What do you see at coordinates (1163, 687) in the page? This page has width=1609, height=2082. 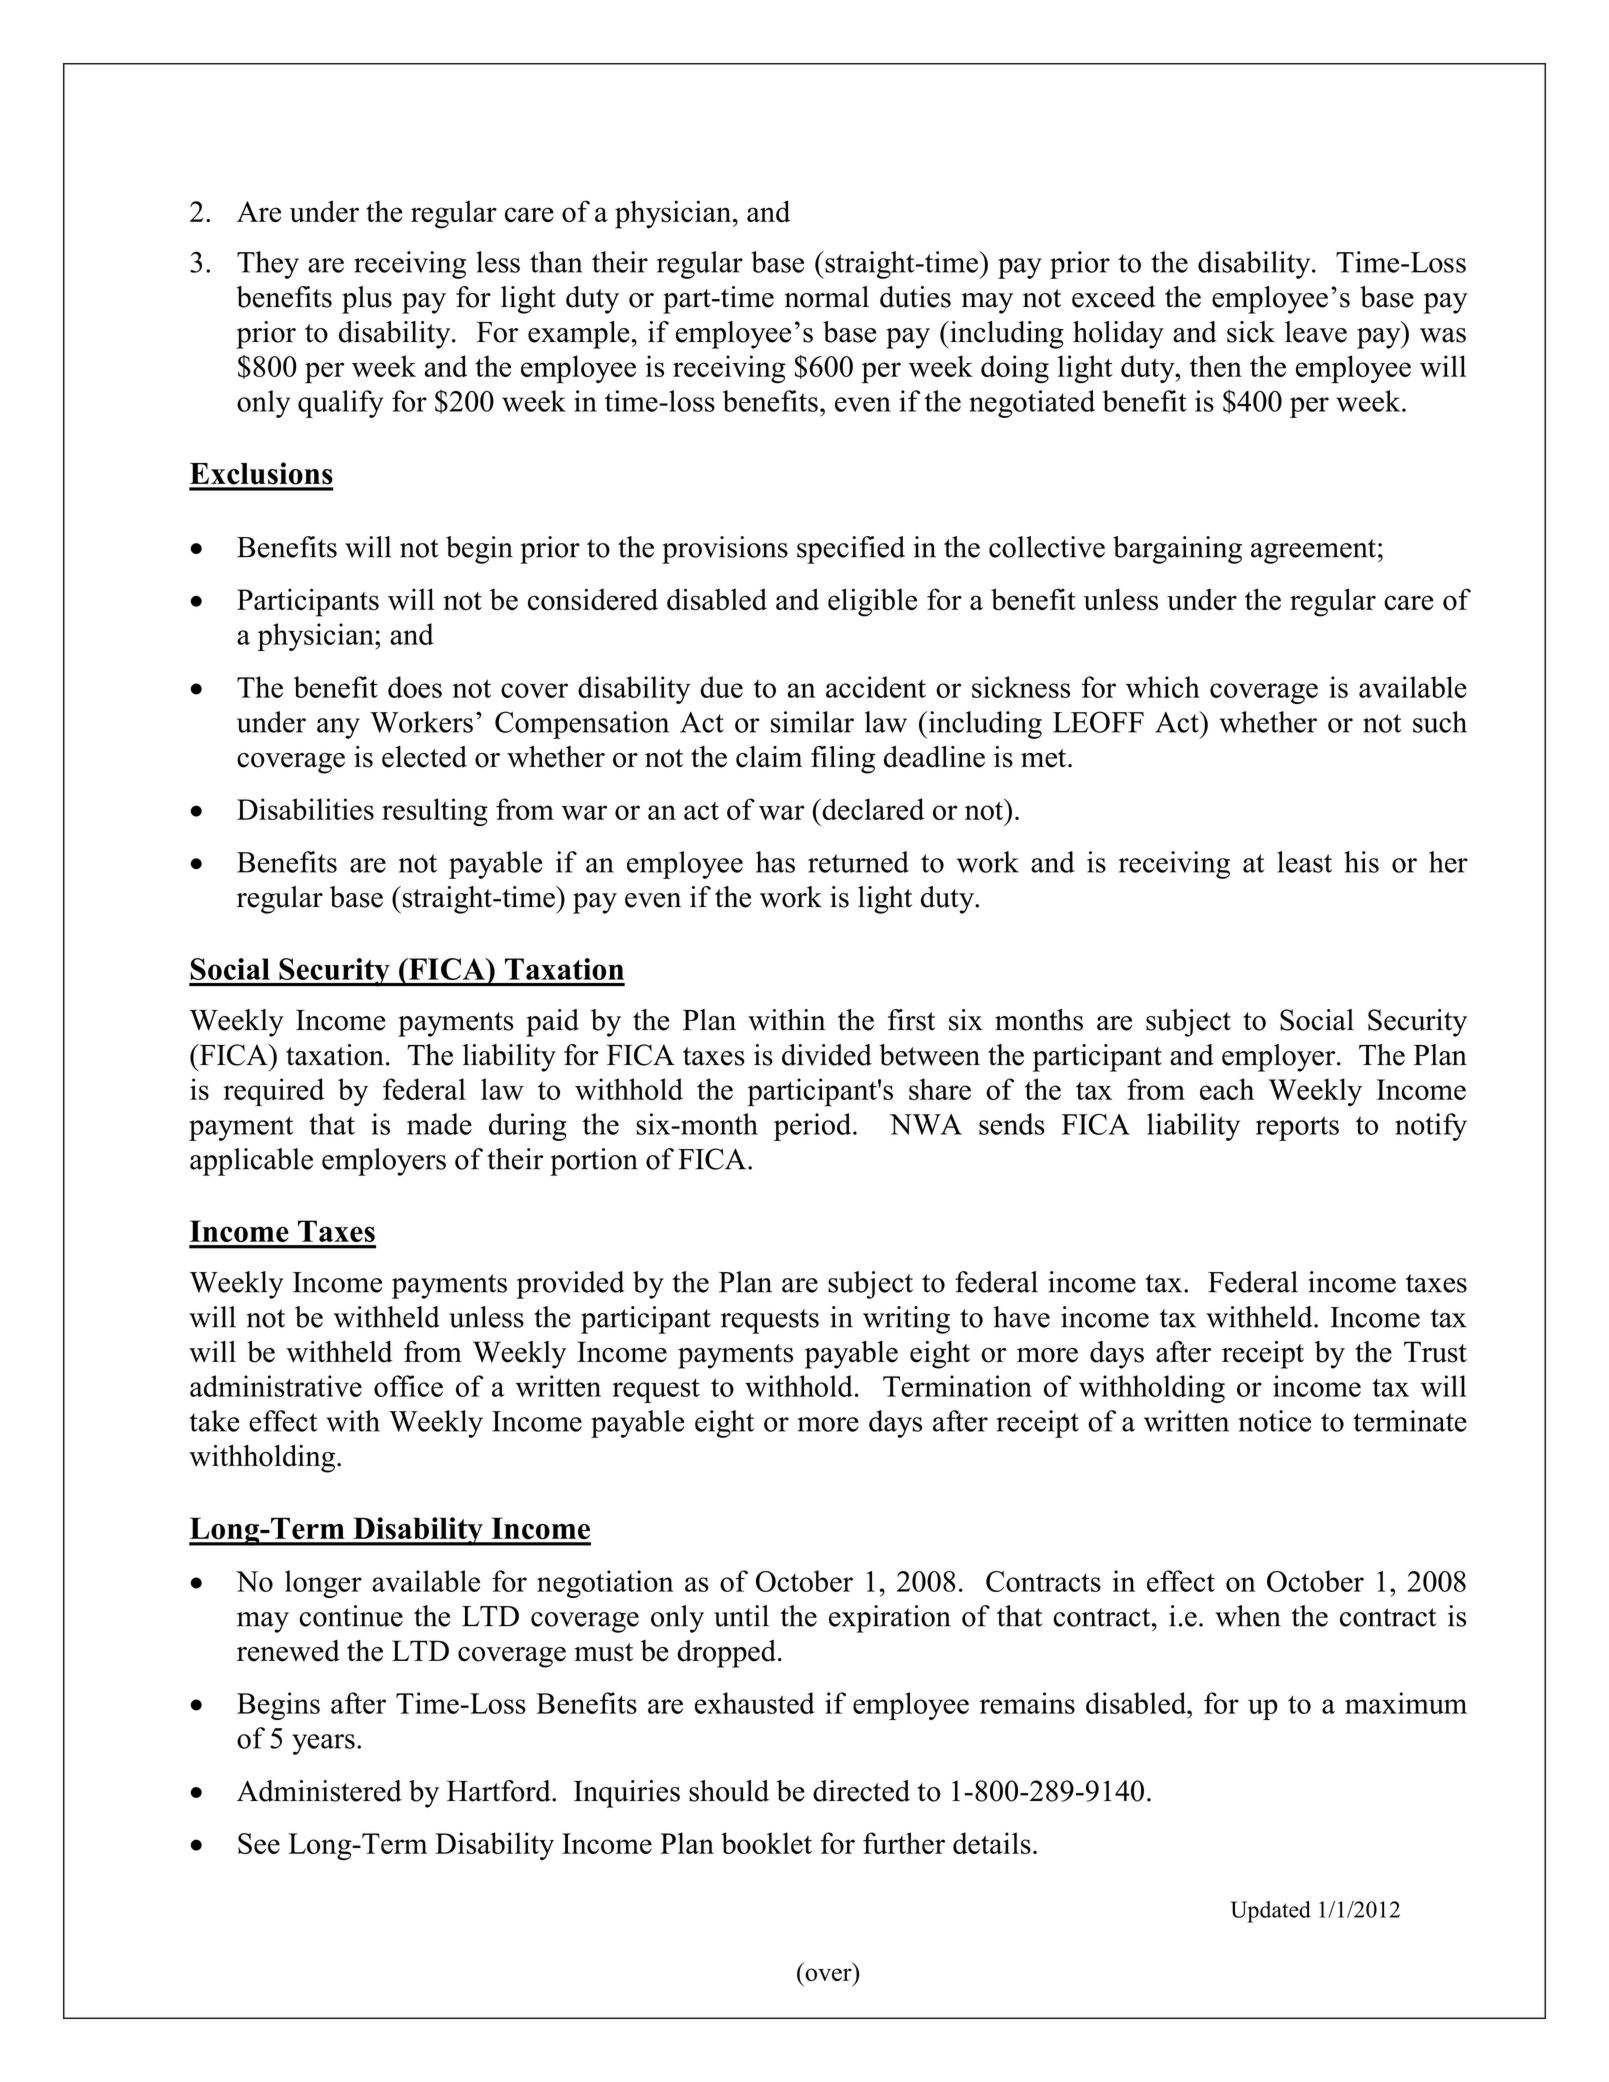 I see `which` at bounding box center [1163, 687].
